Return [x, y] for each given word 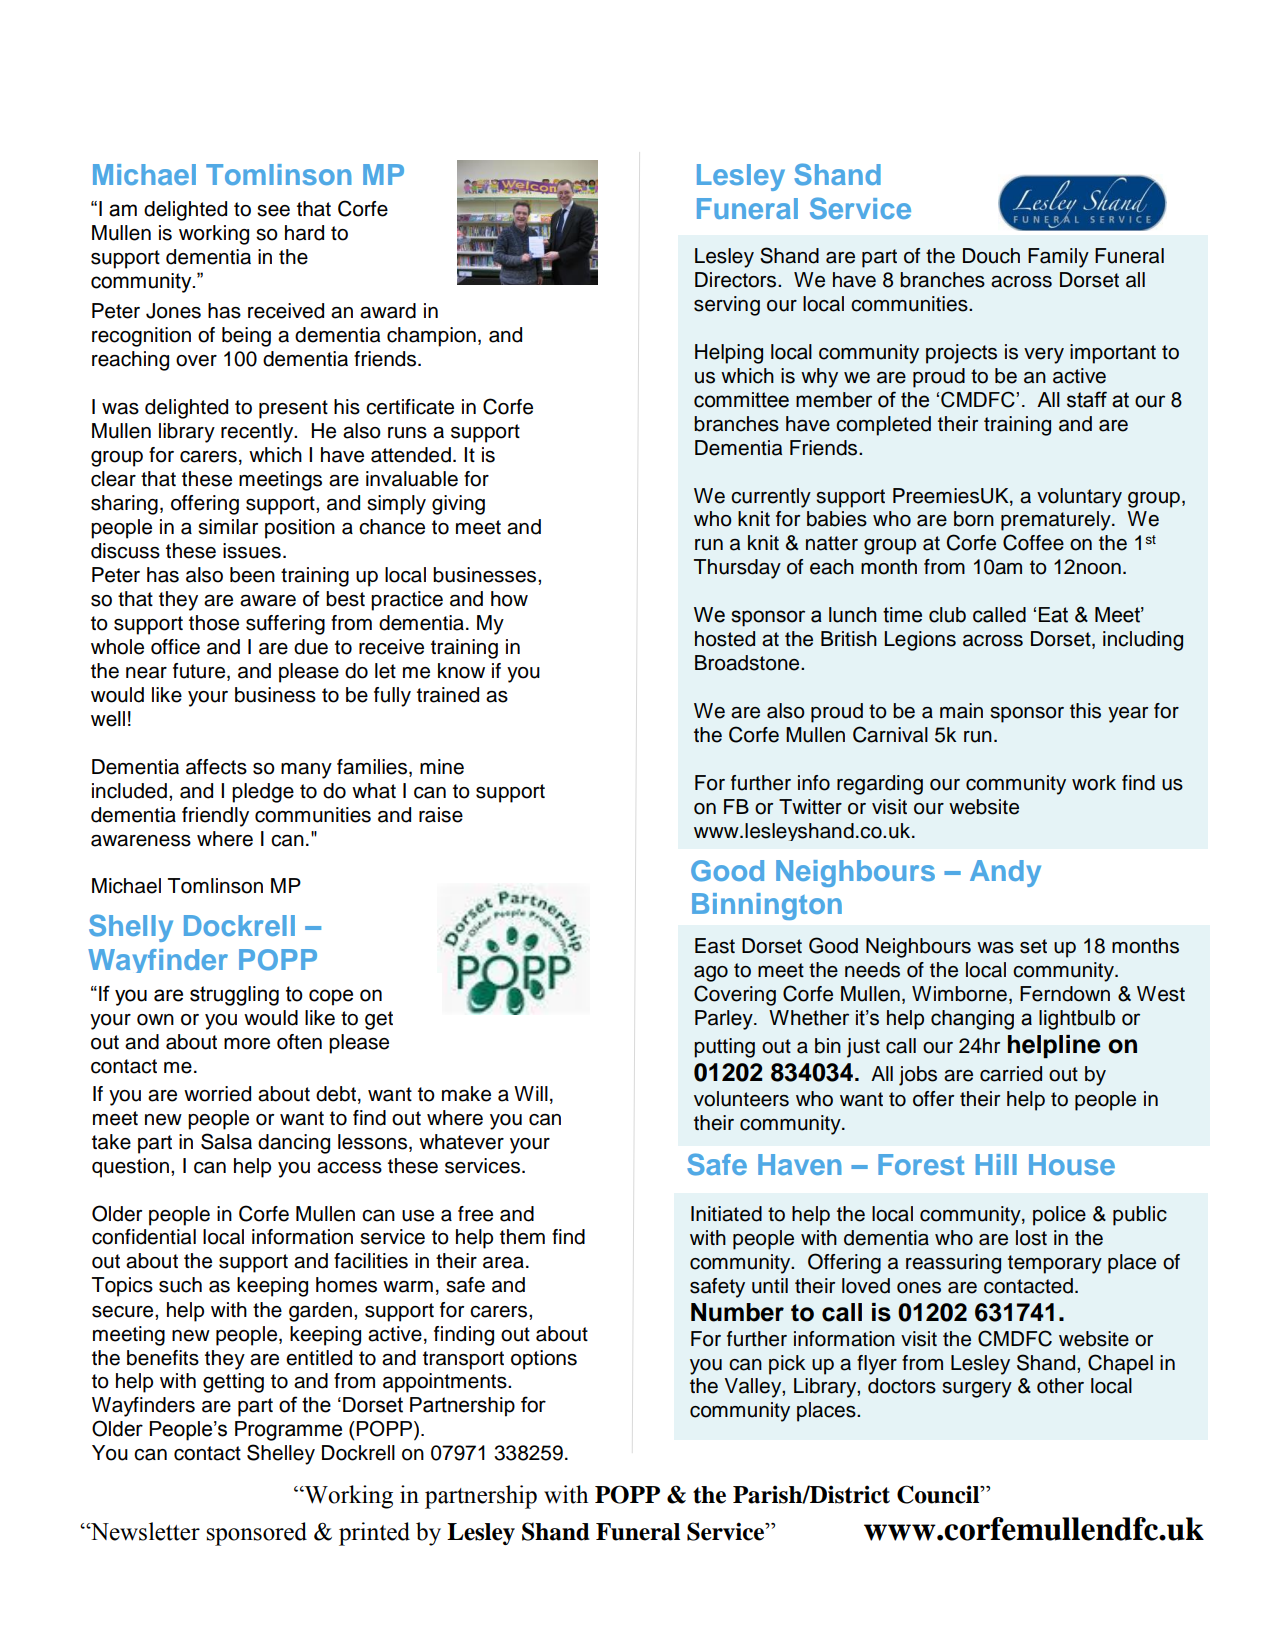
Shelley [281, 1454]
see [273, 211]
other [1060, 1386]
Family [1058, 258]
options [544, 1360]
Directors [737, 280]
